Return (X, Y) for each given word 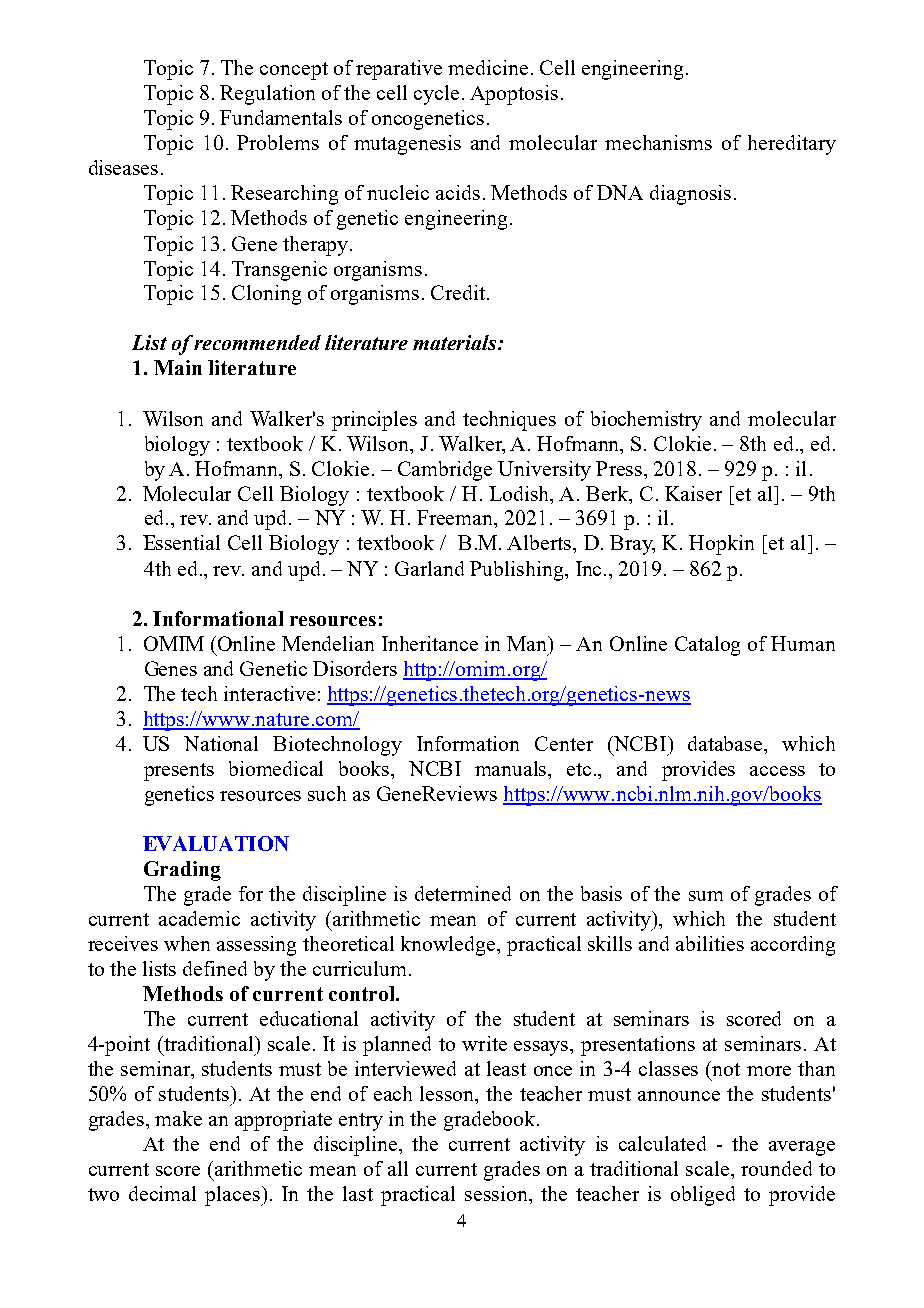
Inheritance (430, 643)
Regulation (267, 95)
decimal (162, 1193)
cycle (436, 95)
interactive (269, 693)
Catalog (707, 646)
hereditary (792, 145)
